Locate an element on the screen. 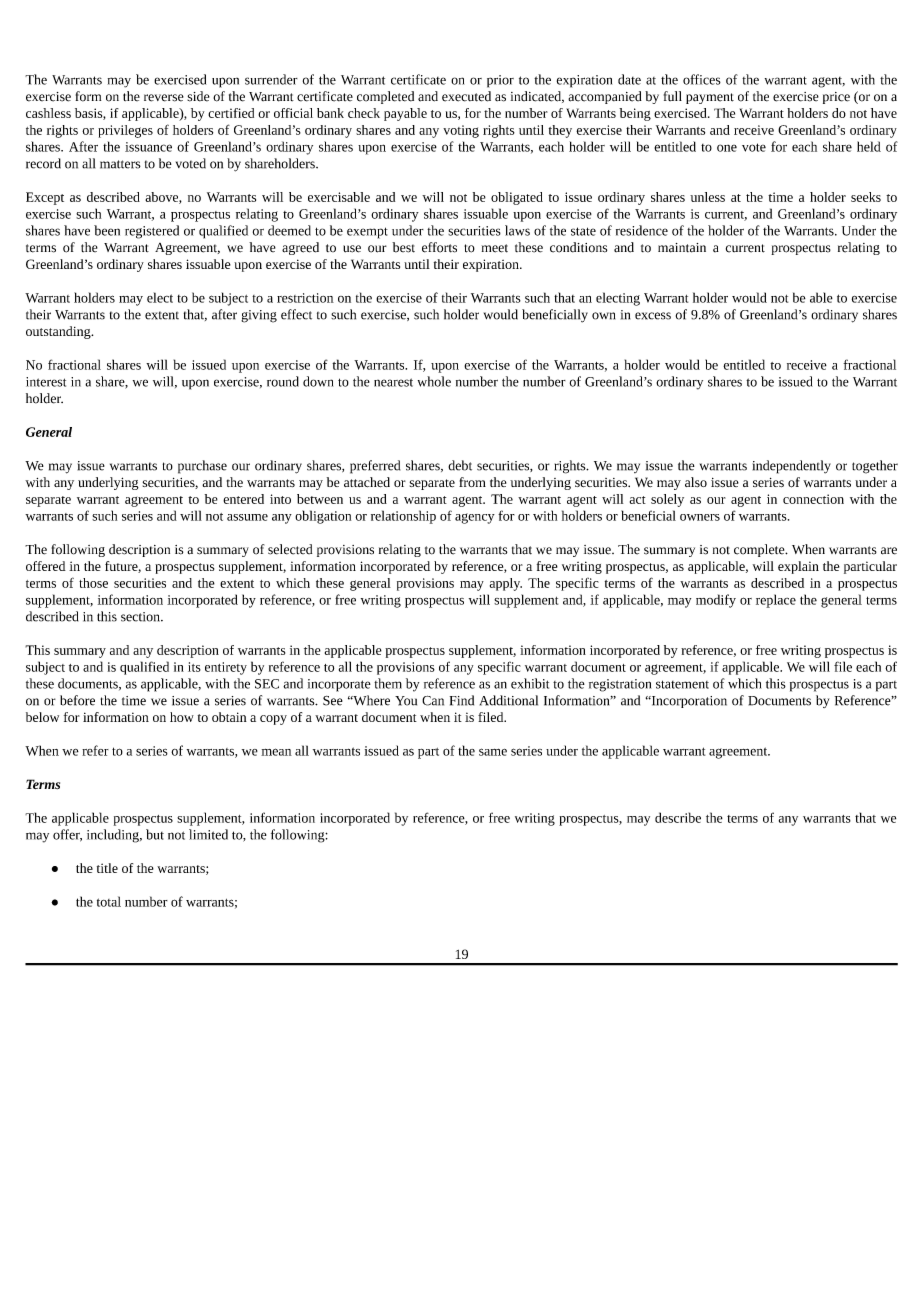  price is located at coordinates (836, 98).
